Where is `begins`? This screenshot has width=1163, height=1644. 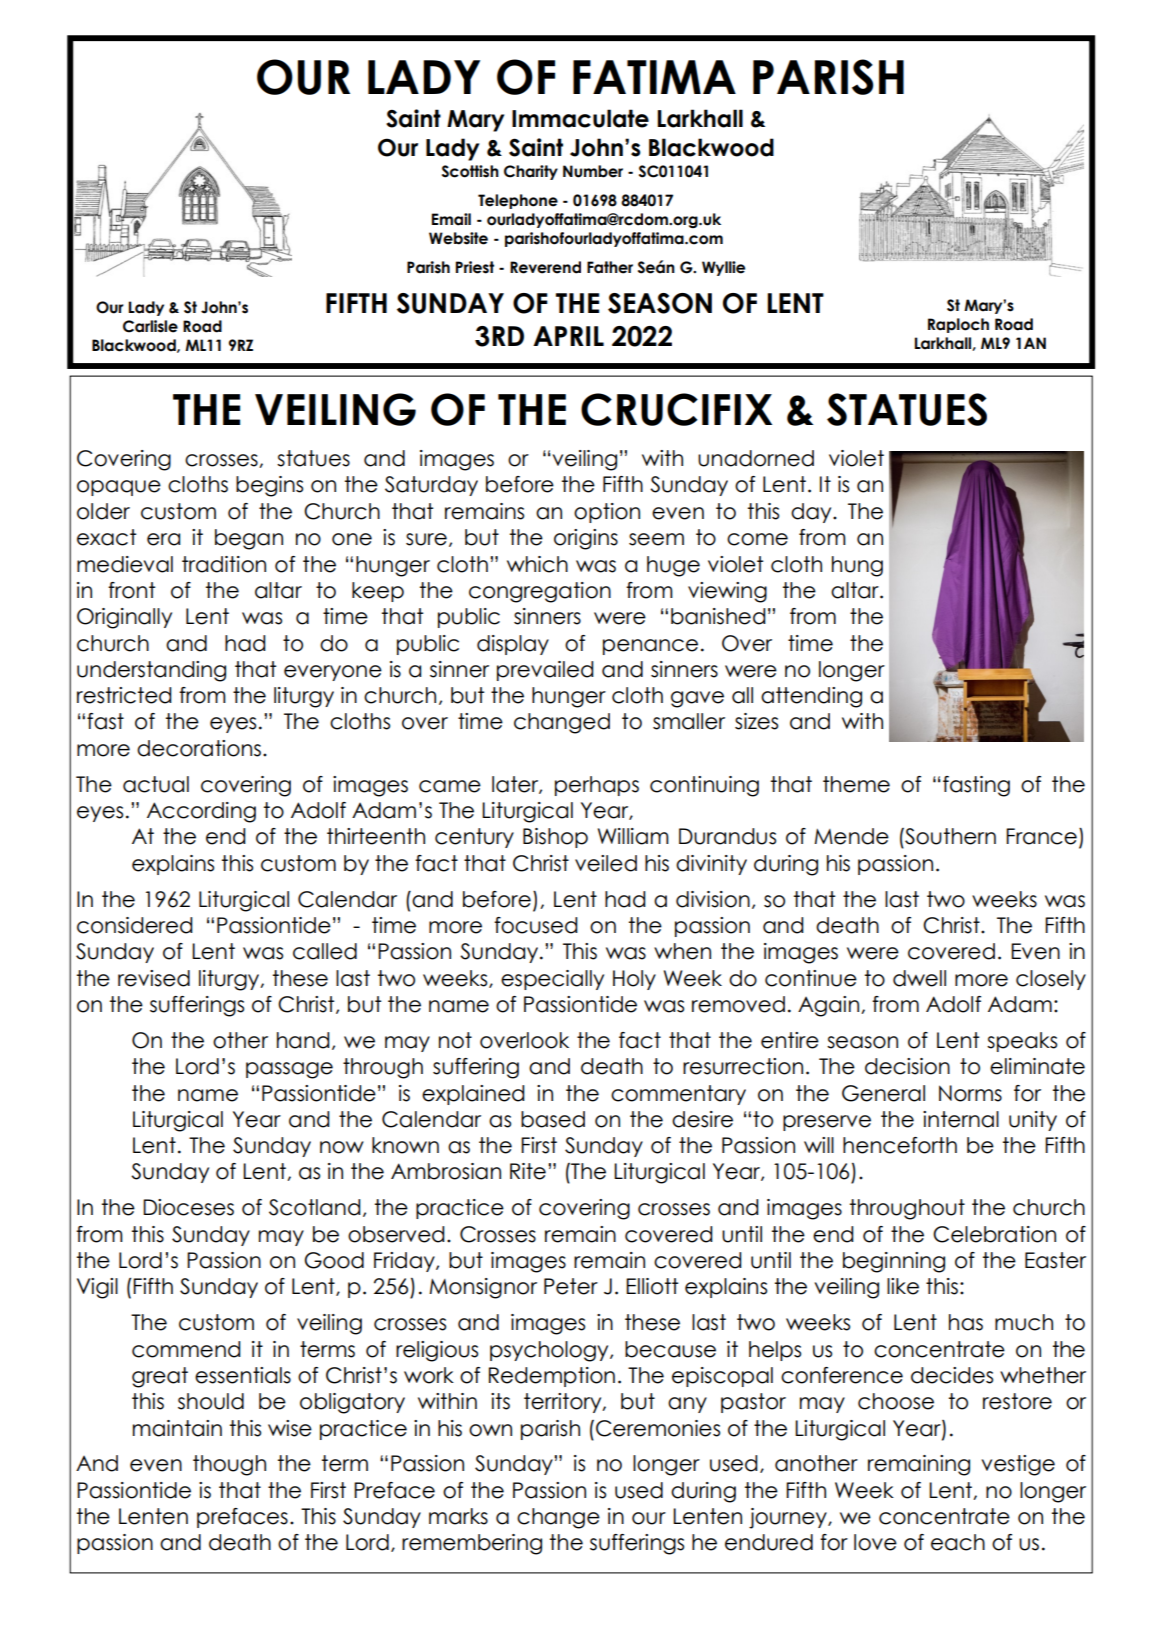
begins is located at coordinates (269, 486).
